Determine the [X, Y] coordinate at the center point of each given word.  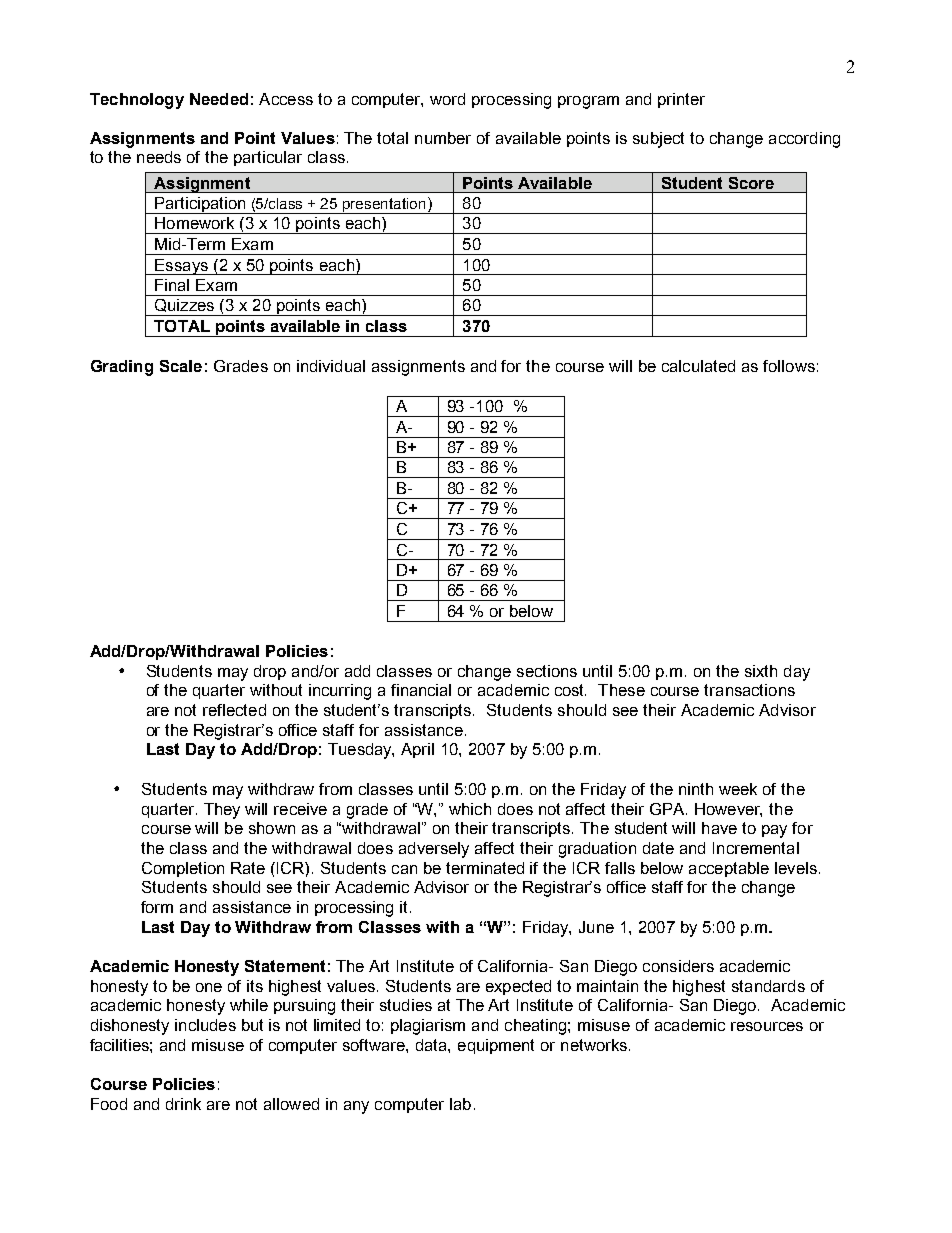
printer [681, 100]
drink [183, 1104]
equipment [496, 1046]
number [443, 138]
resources [767, 1026]
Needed [219, 99]
